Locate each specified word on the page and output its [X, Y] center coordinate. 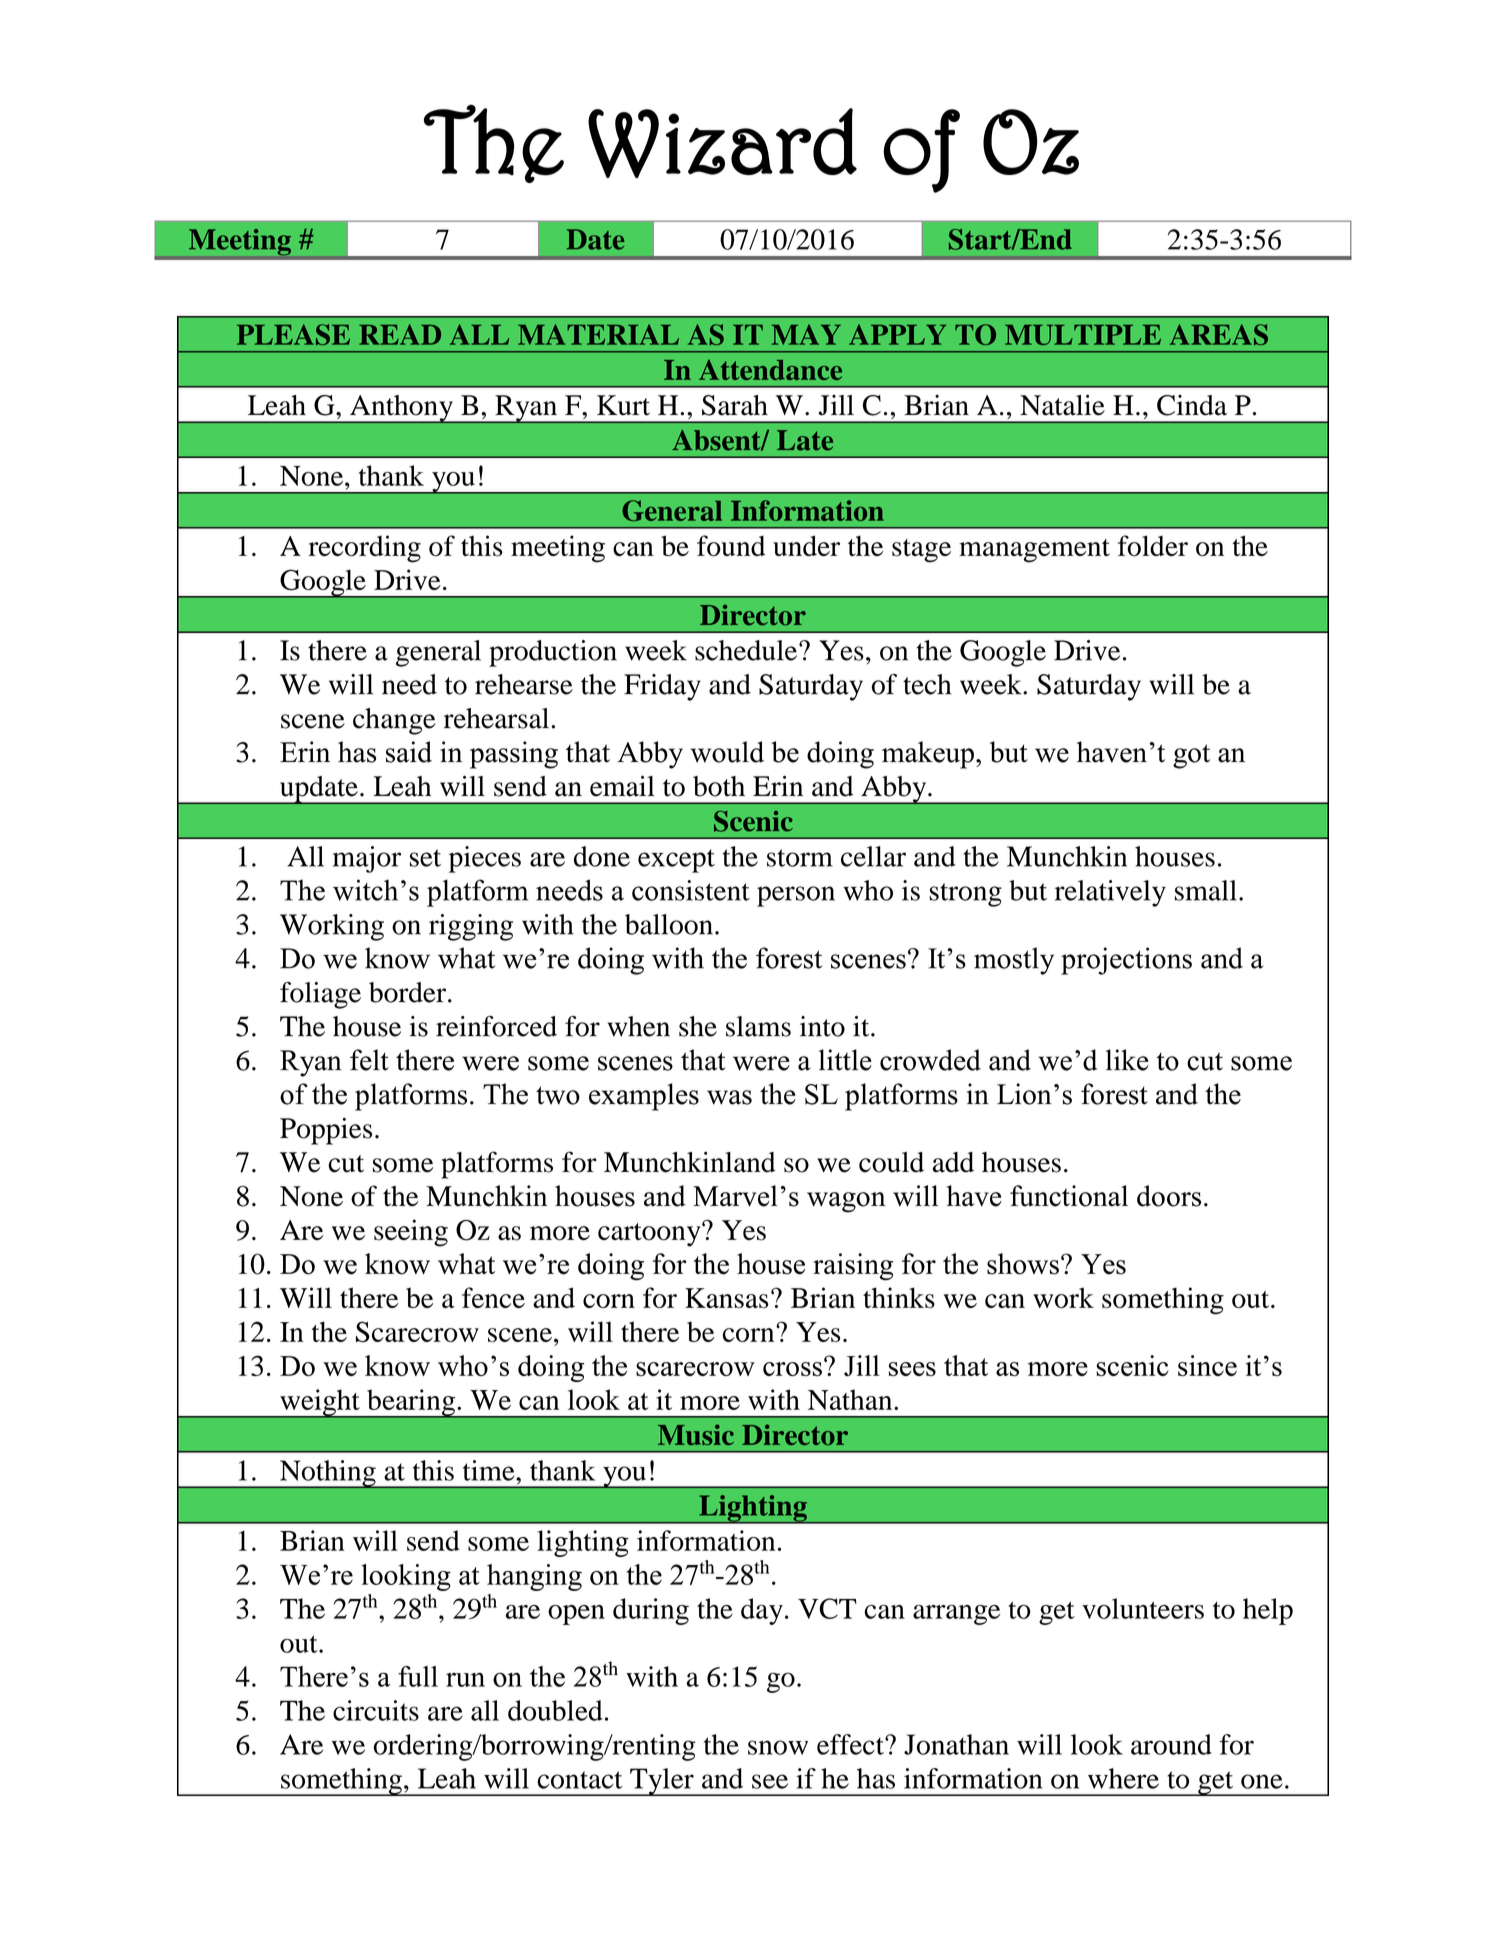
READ [400, 334]
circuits [376, 1710]
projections [1126, 961]
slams [758, 1026]
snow [778, 1747]
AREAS [1219, 334]
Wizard [722, 143]
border [409, 992]
